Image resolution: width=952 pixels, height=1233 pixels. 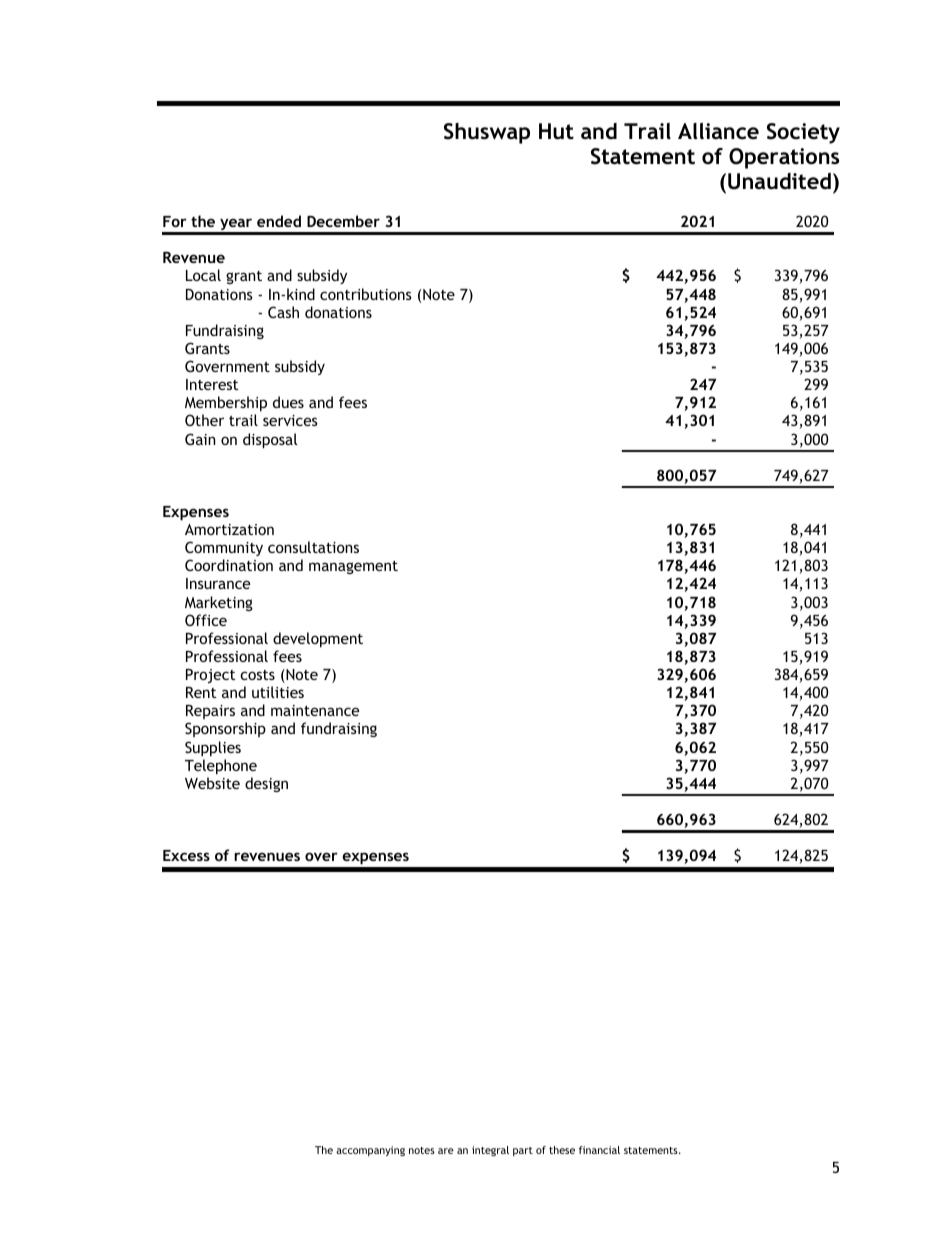 I want to click on Alliance, so click(x=718, y=131).
